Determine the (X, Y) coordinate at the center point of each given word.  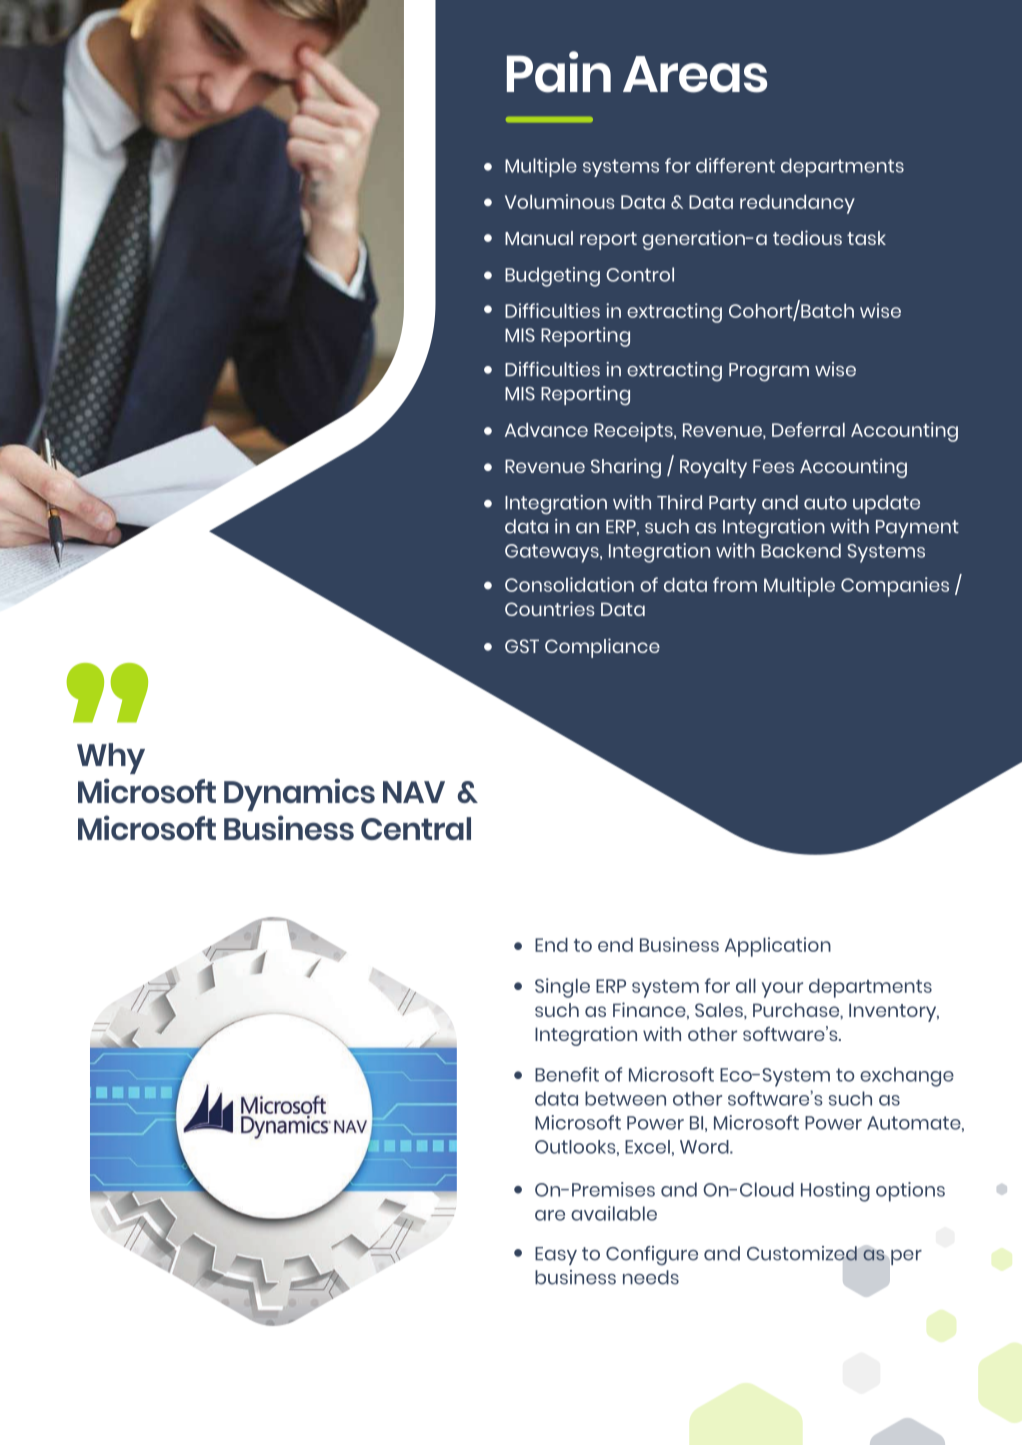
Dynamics (299, 794)
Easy (556, 1256)
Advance (546, 430)
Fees (773, 466)
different (735, 165)
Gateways (553, 553)
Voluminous (560, 201)
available (614, 1213)
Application (778, 947)
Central (416, 828)
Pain (559, 72)
